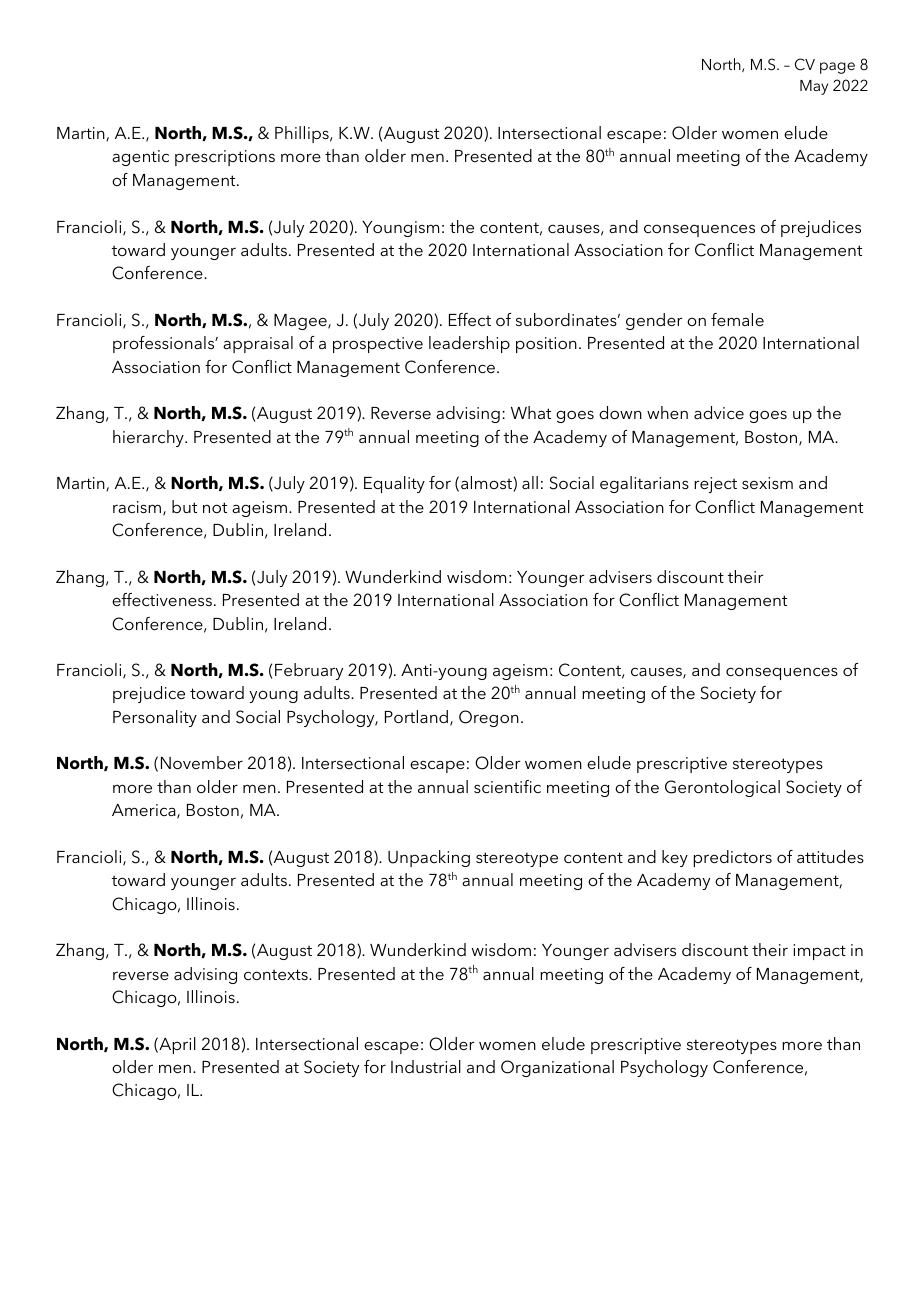  I want to click on prescriptions, so click(225, 158).
